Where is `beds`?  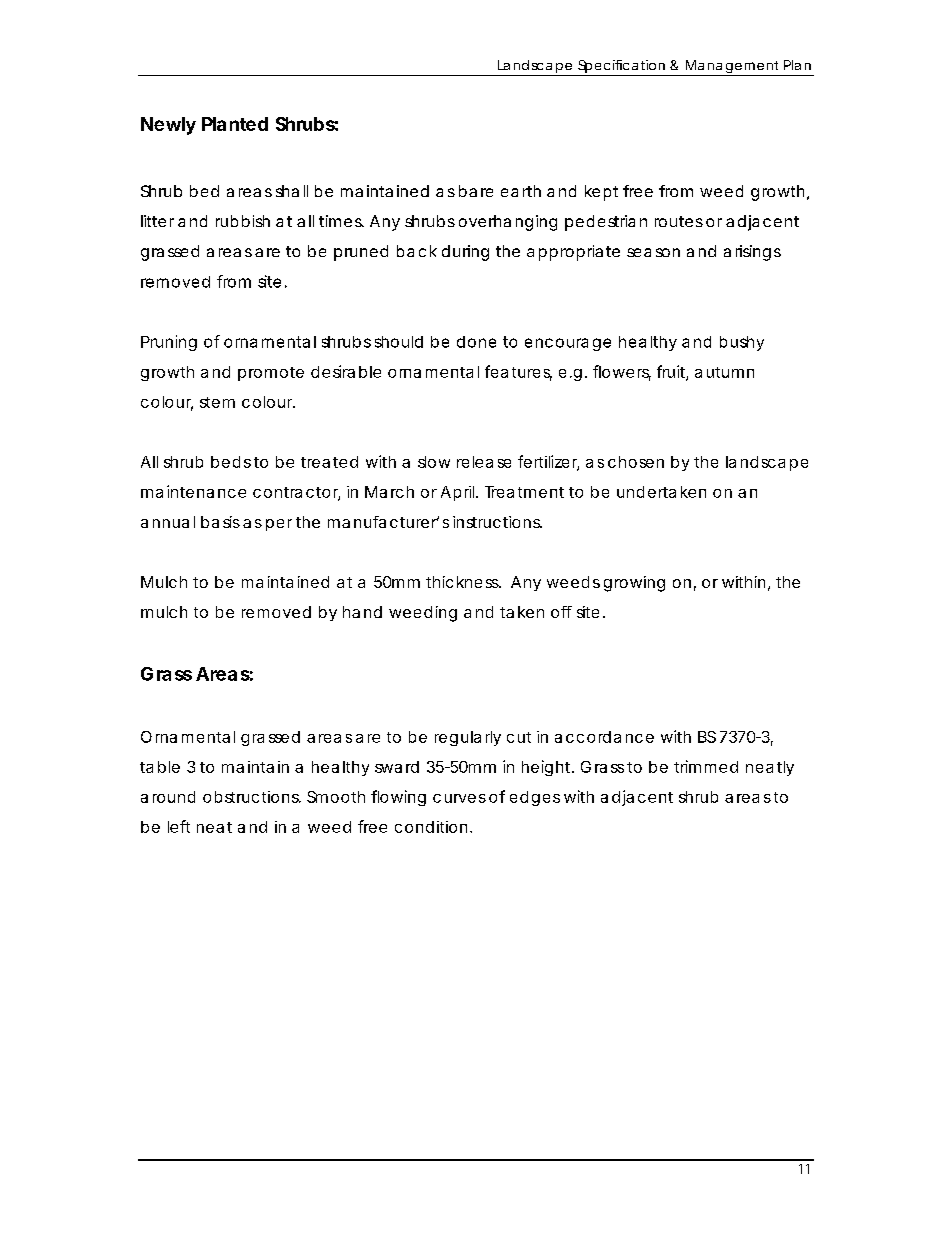 beds is located at coordinates (231, 462).
